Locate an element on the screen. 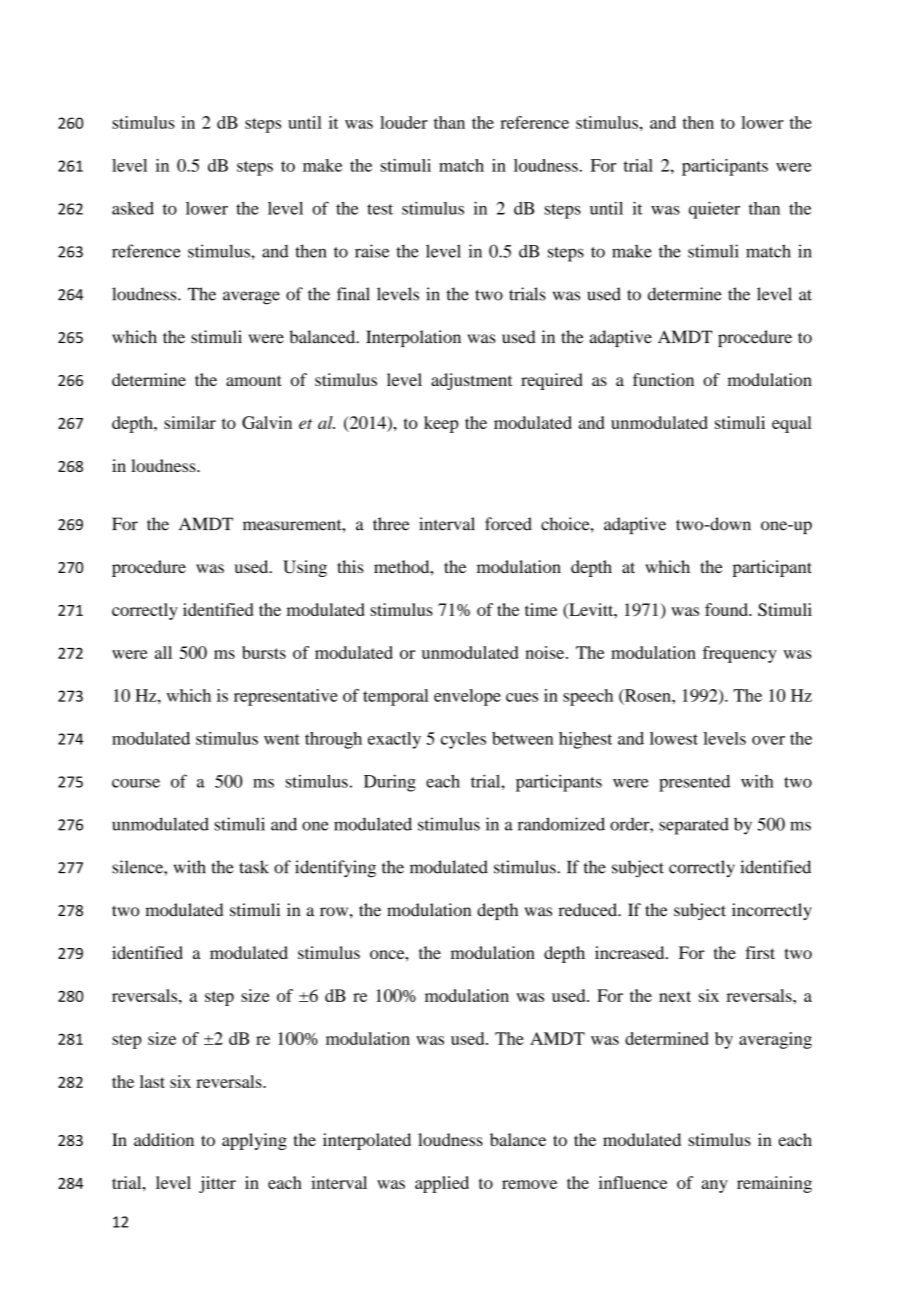 Image resolution: width=924 pixels, height=1308 pixels. frequency is located at coordinates (740, 654).
